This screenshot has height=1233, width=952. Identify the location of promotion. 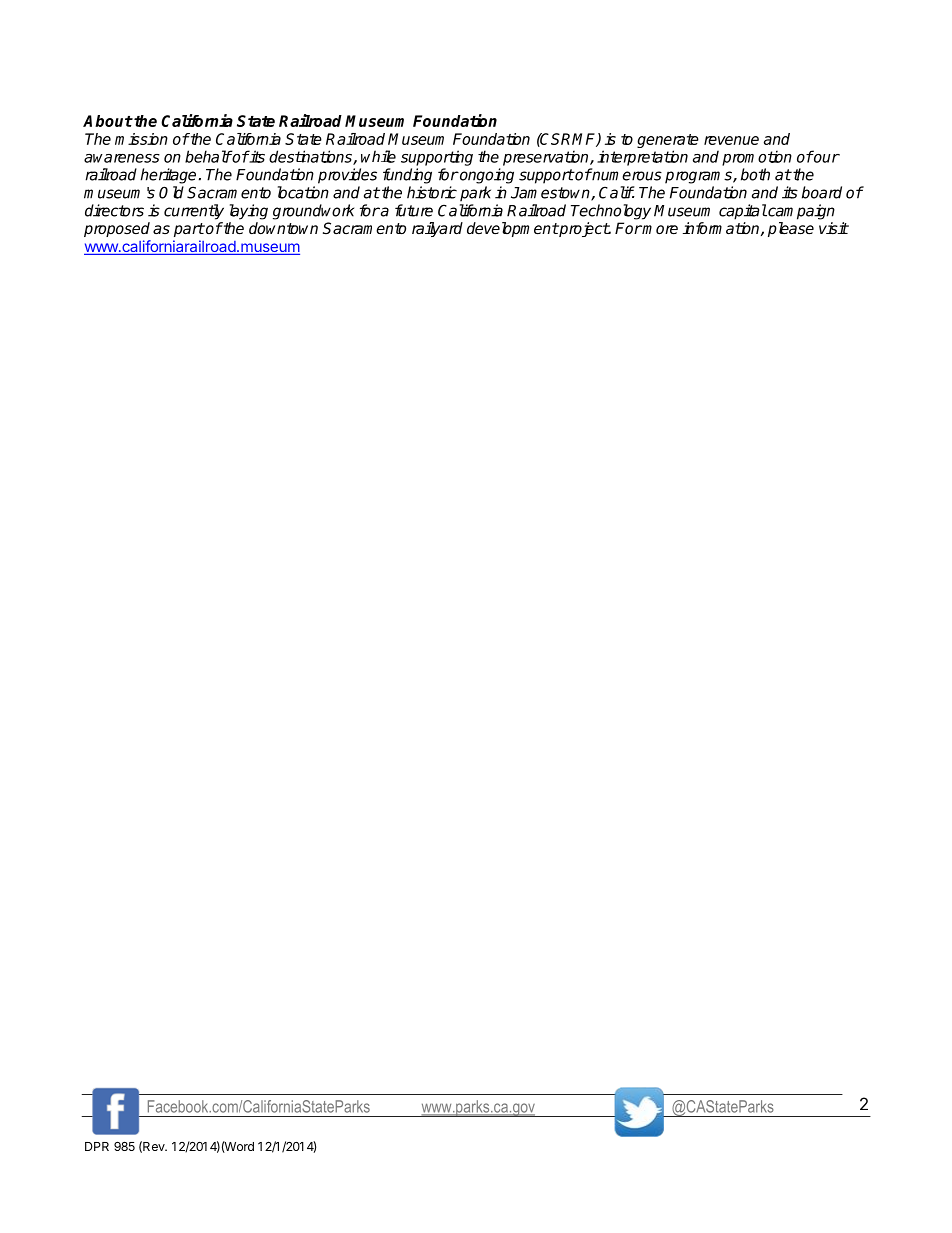
(757, 158).
